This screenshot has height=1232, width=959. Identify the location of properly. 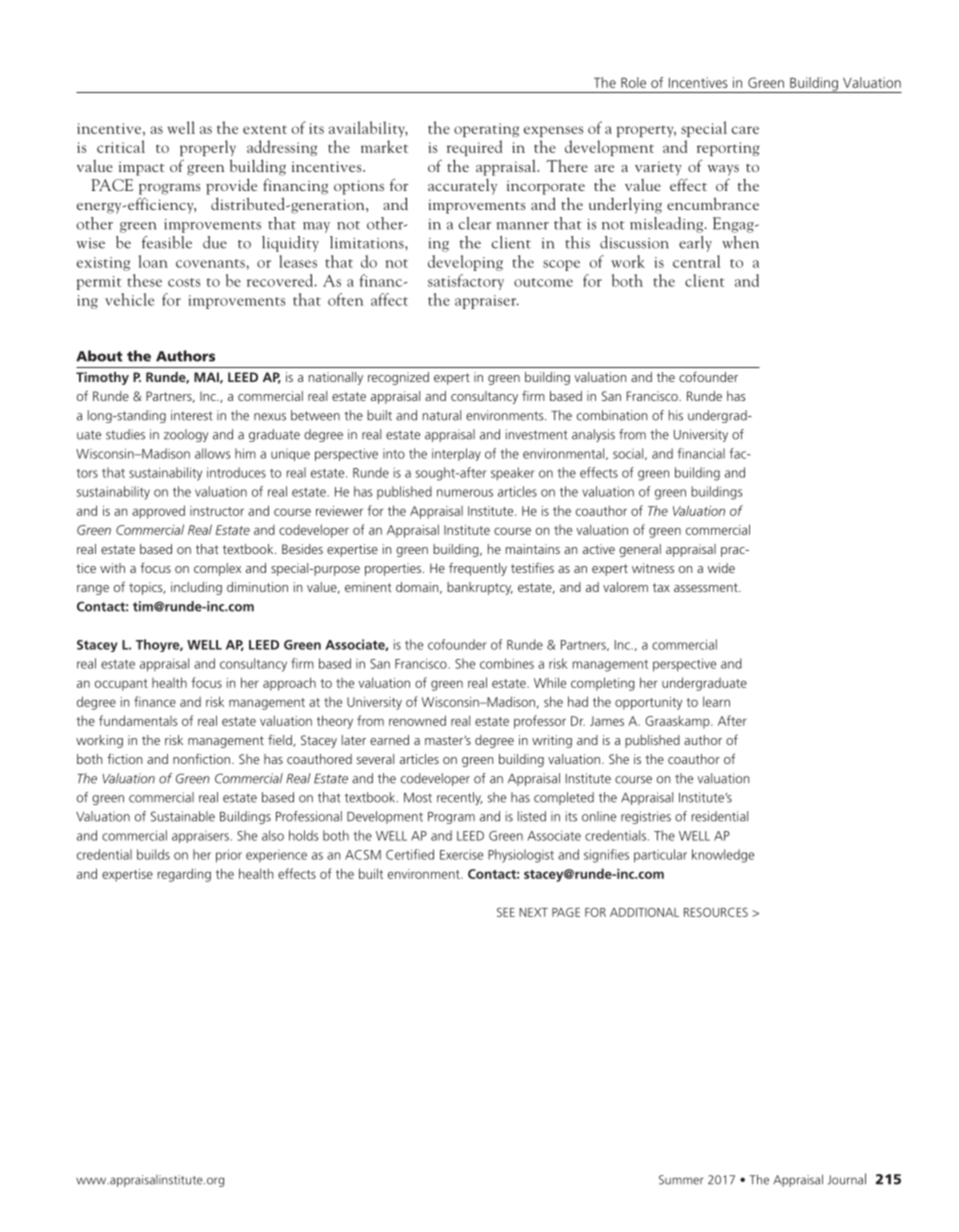
(208, 148).
